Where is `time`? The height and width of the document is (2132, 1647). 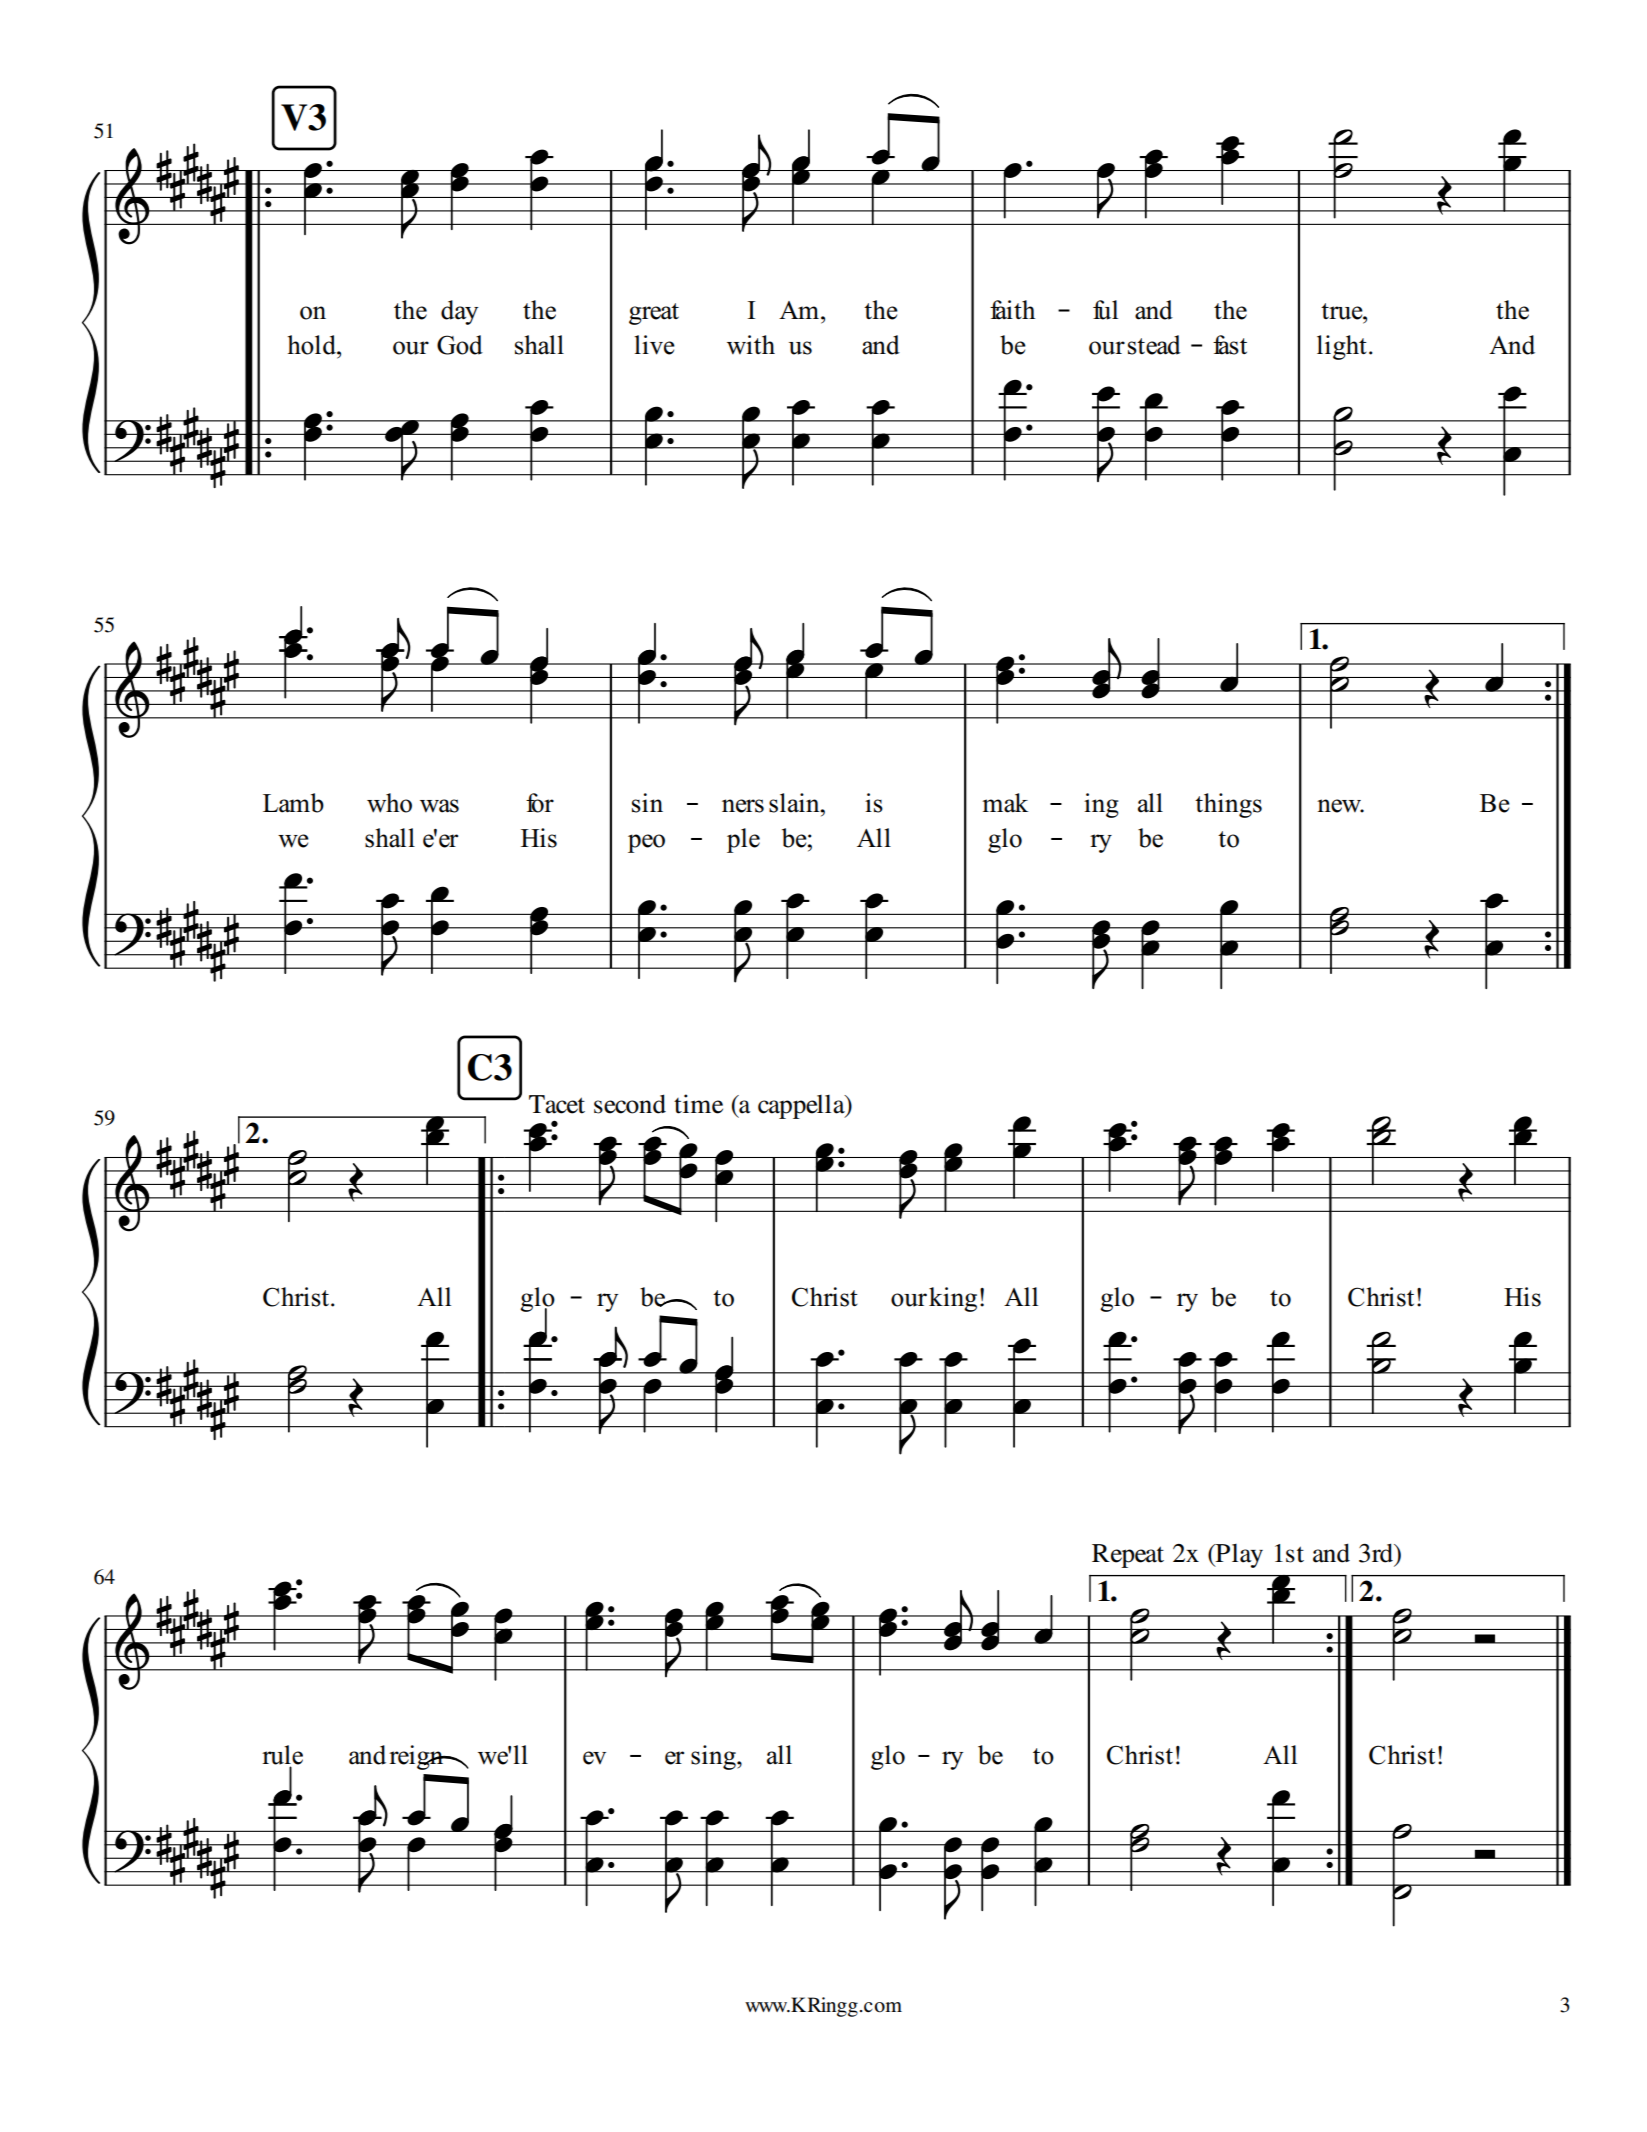
time is located at coordinates (698, 1104).
